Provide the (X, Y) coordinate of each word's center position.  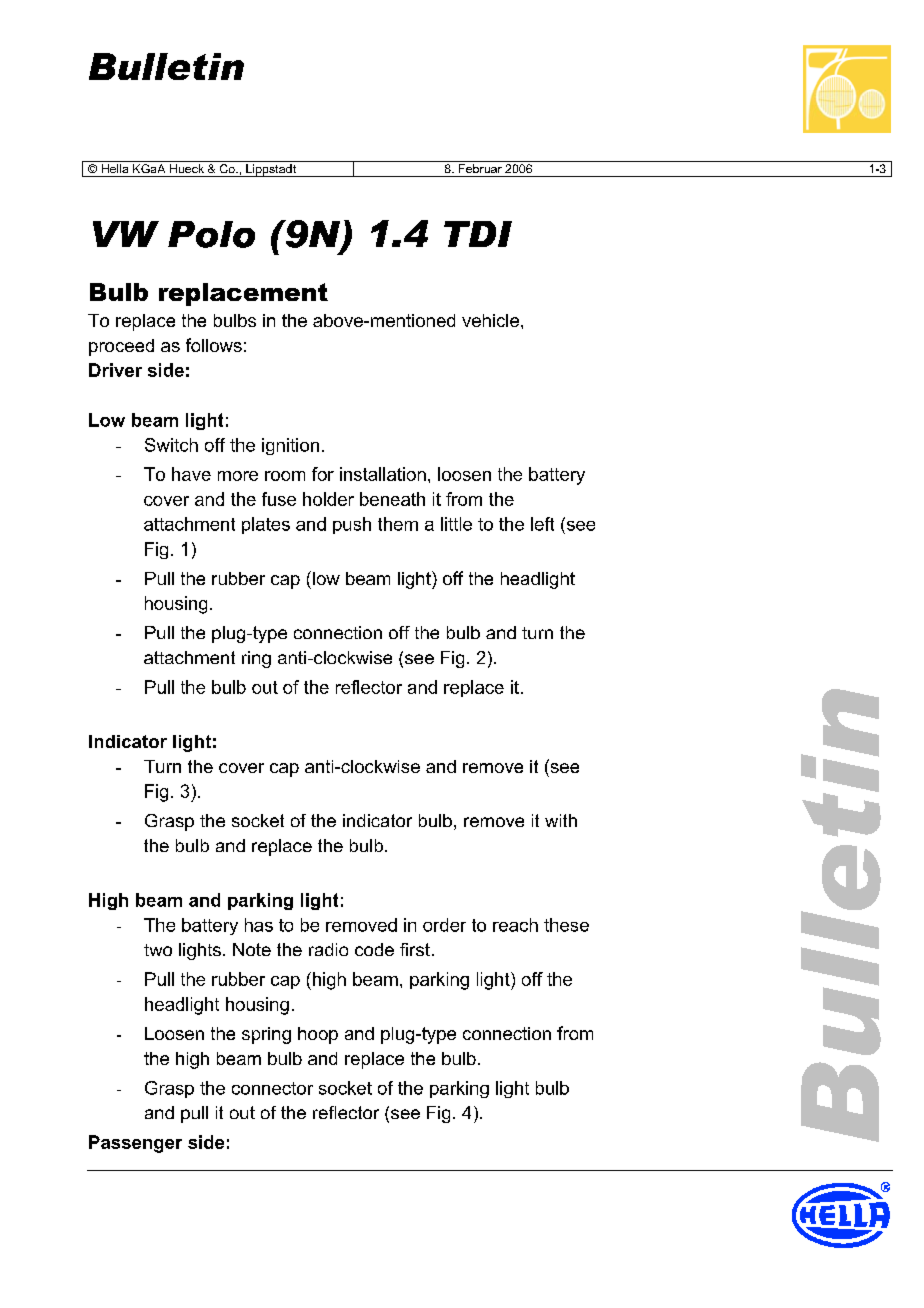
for (323, 474)
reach (515, 925)
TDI (478, 234)
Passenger (135, 1144)
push (352, 525)
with (561, 820)
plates (266, 525)
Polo (211, 234)
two (158, 950)
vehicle (492, 320)
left (542, 524)
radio (328, 949)
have (191, 474)
